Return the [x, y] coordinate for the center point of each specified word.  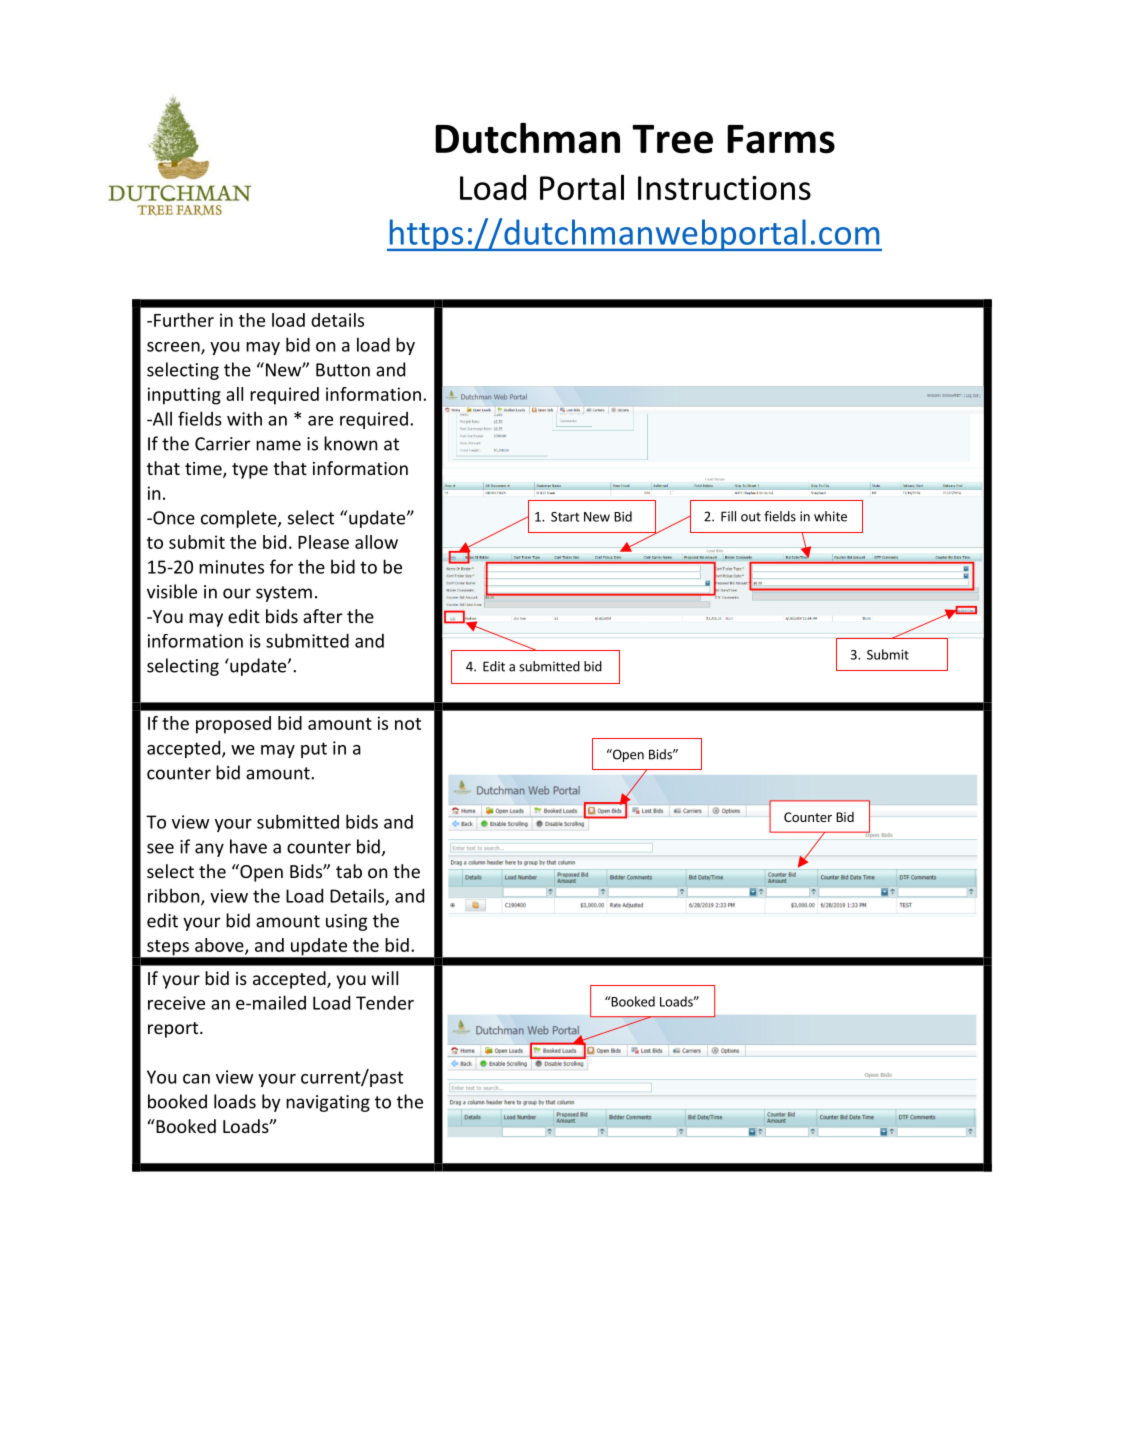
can [196, 1079]
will [384, 978]
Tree [672, 139]
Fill [728, 516]
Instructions [724, 188]
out [751, 517]
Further [184, 320]
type [250, 471]
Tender [385, 1002]
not [408, 724]
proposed [233, 725]
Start [565, 517]
